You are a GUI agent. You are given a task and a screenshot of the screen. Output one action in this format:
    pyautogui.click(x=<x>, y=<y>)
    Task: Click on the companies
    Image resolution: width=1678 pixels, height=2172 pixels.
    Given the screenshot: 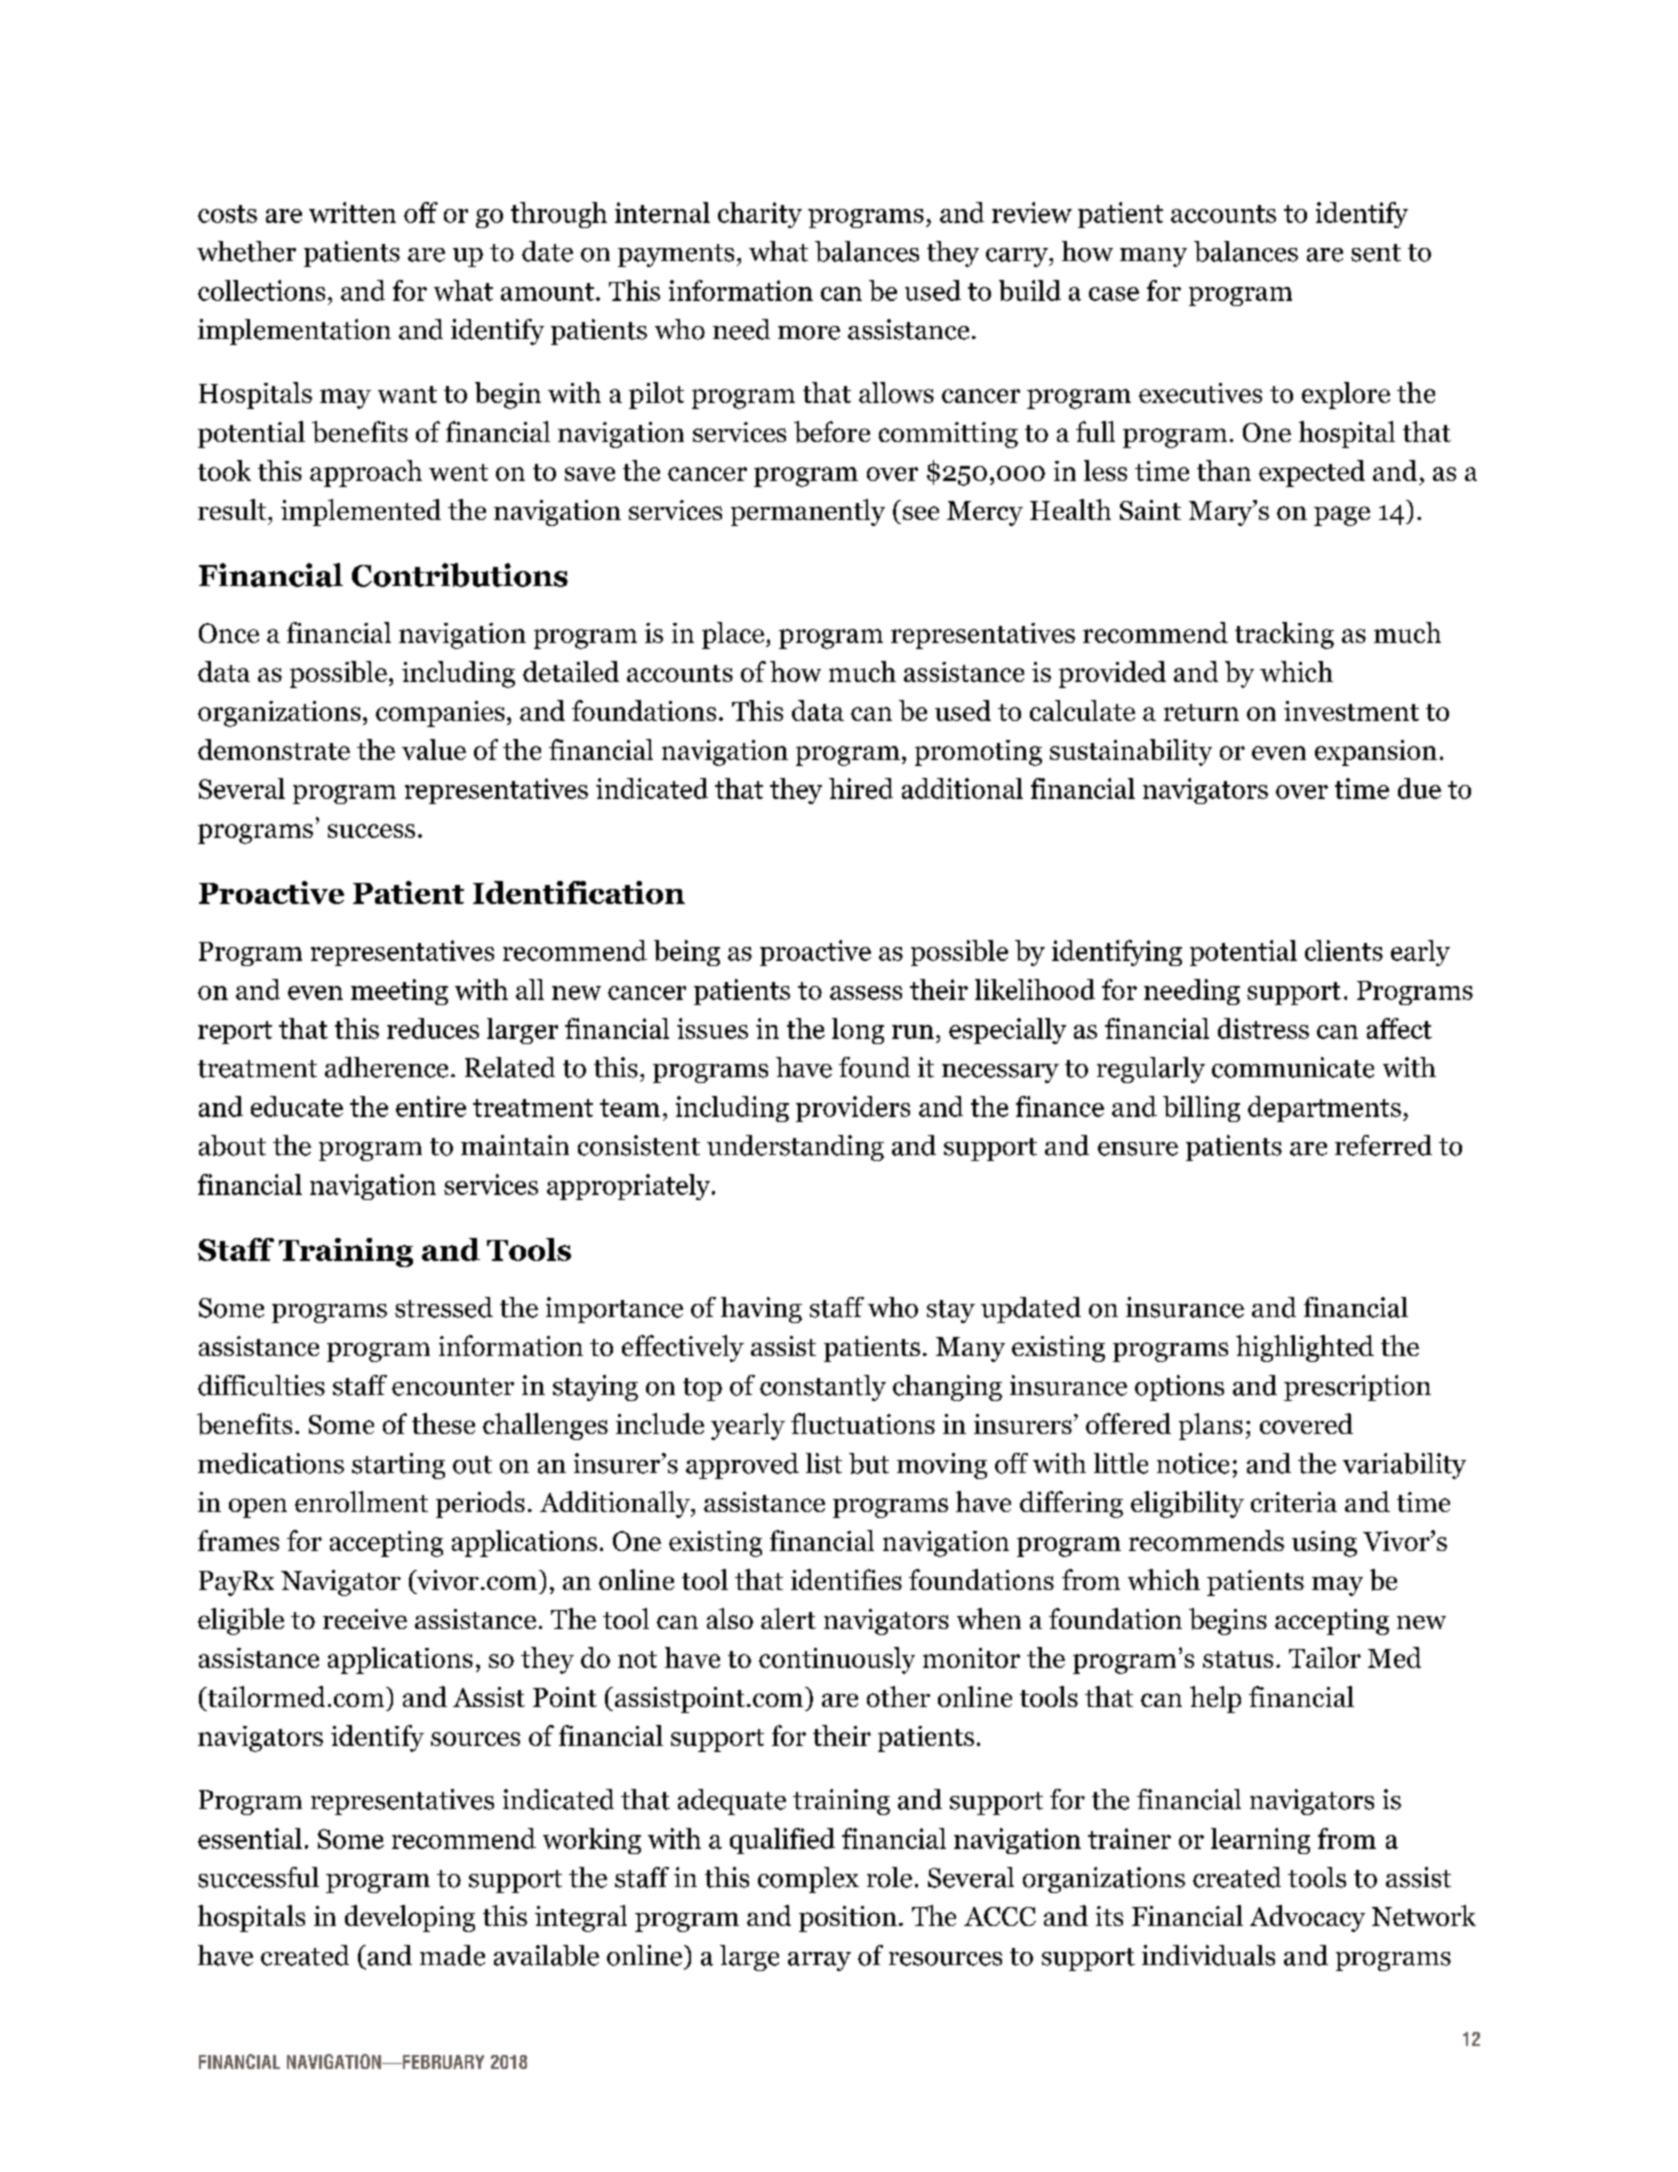 What is the action you would take?
    pyautogui.click(x=440, y=714)
